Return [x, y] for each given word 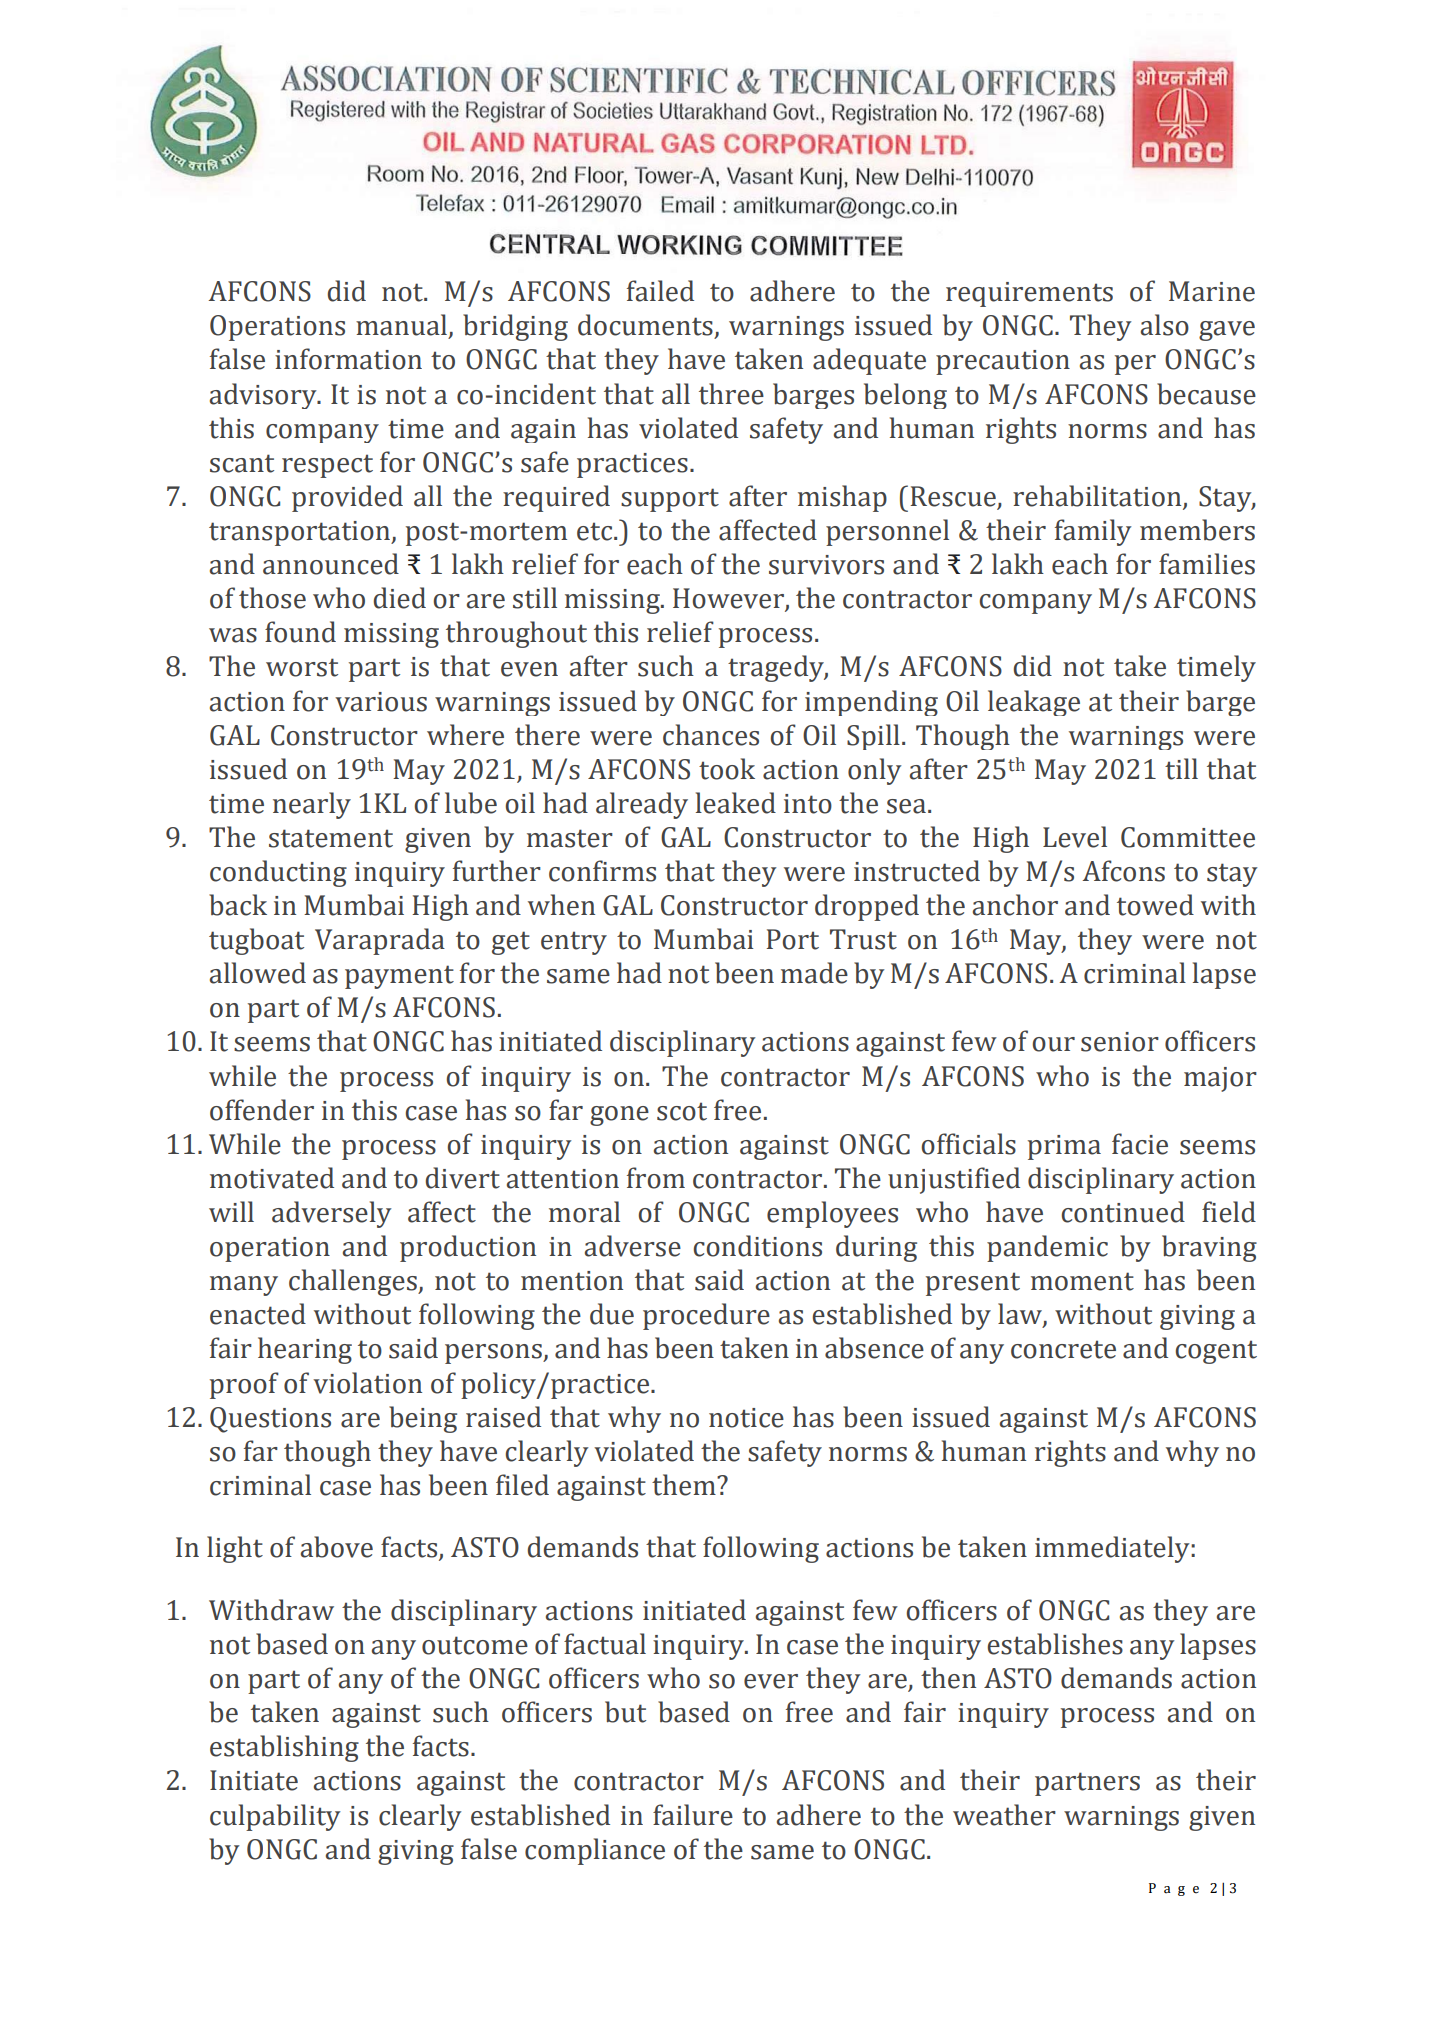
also [1165, 325]
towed [1155, 905]
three [731, 394]
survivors [826, 565]
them [685, 1485]
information [348, 359]
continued [1123, 1212]
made [814, 973]
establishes [1055, 1644]
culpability [275, 1817]
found [300, 632]
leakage [1034, 703]
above [337, 1547]
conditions [757, 1246]
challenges [354, 1282]
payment [399, 977]
